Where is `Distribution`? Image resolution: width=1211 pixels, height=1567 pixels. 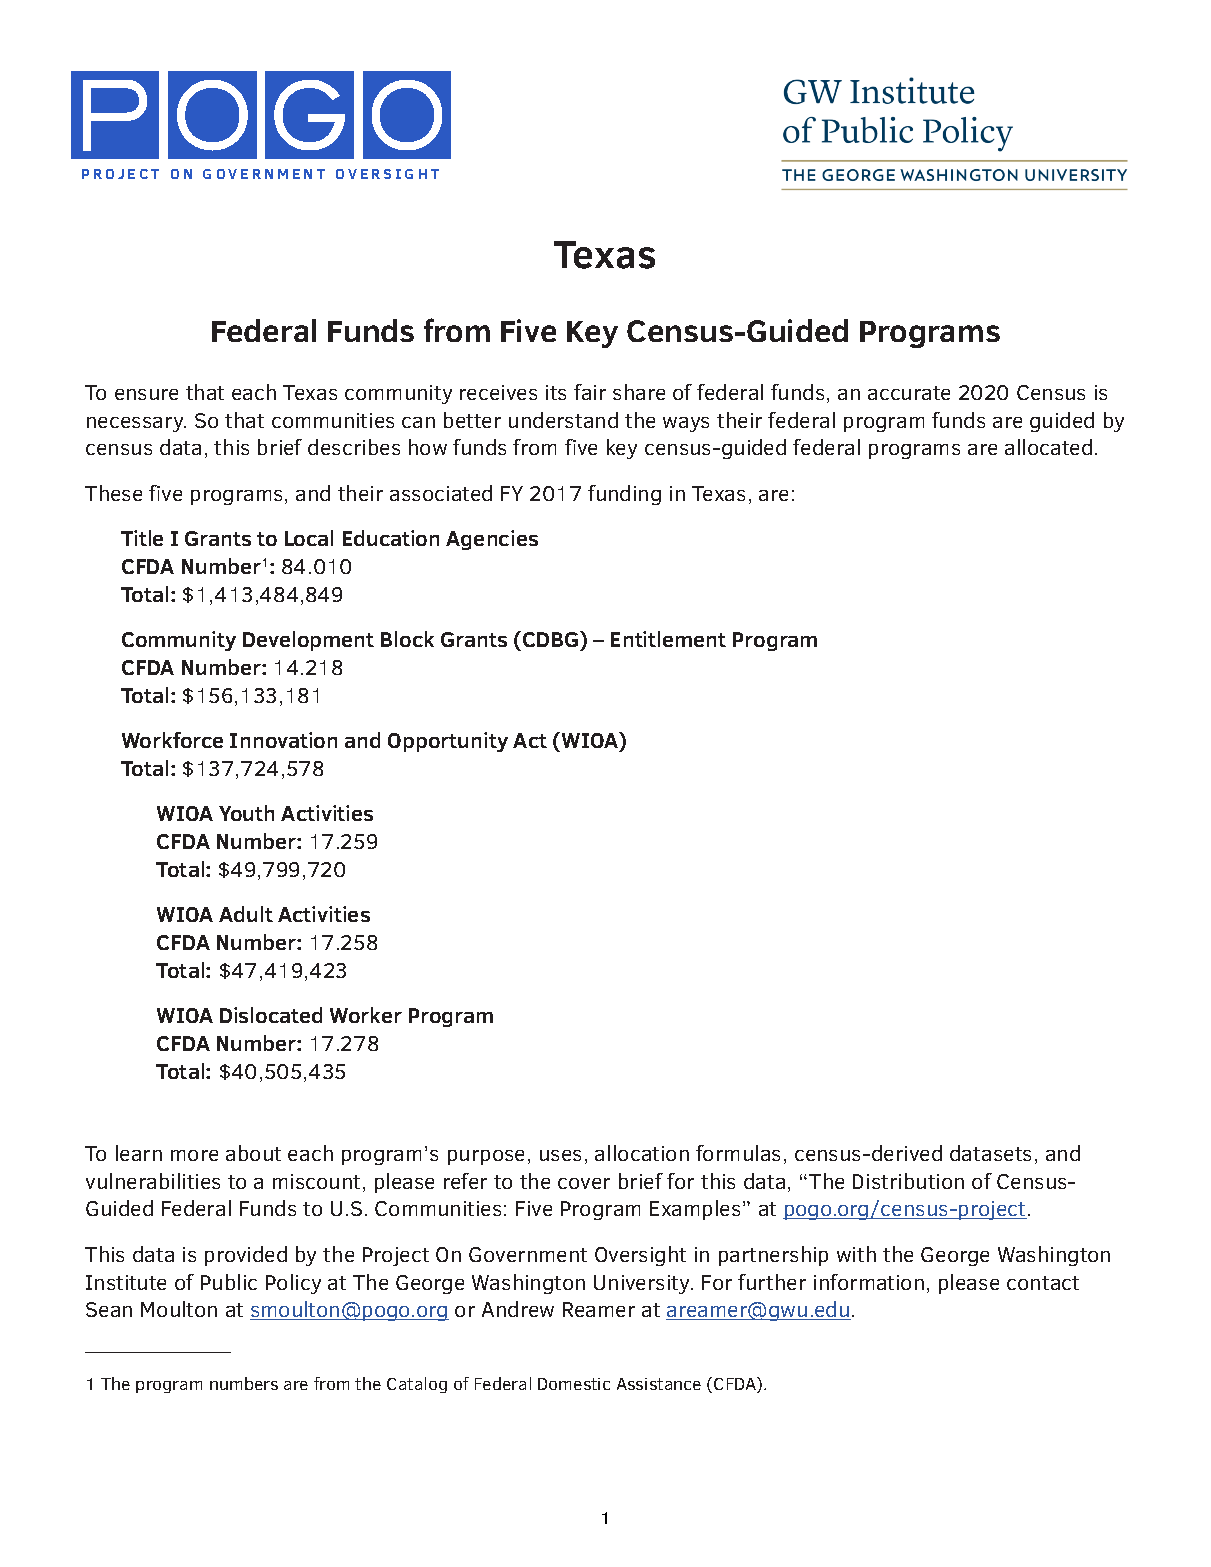
Distribution is located at coordinates (908, 1181).
